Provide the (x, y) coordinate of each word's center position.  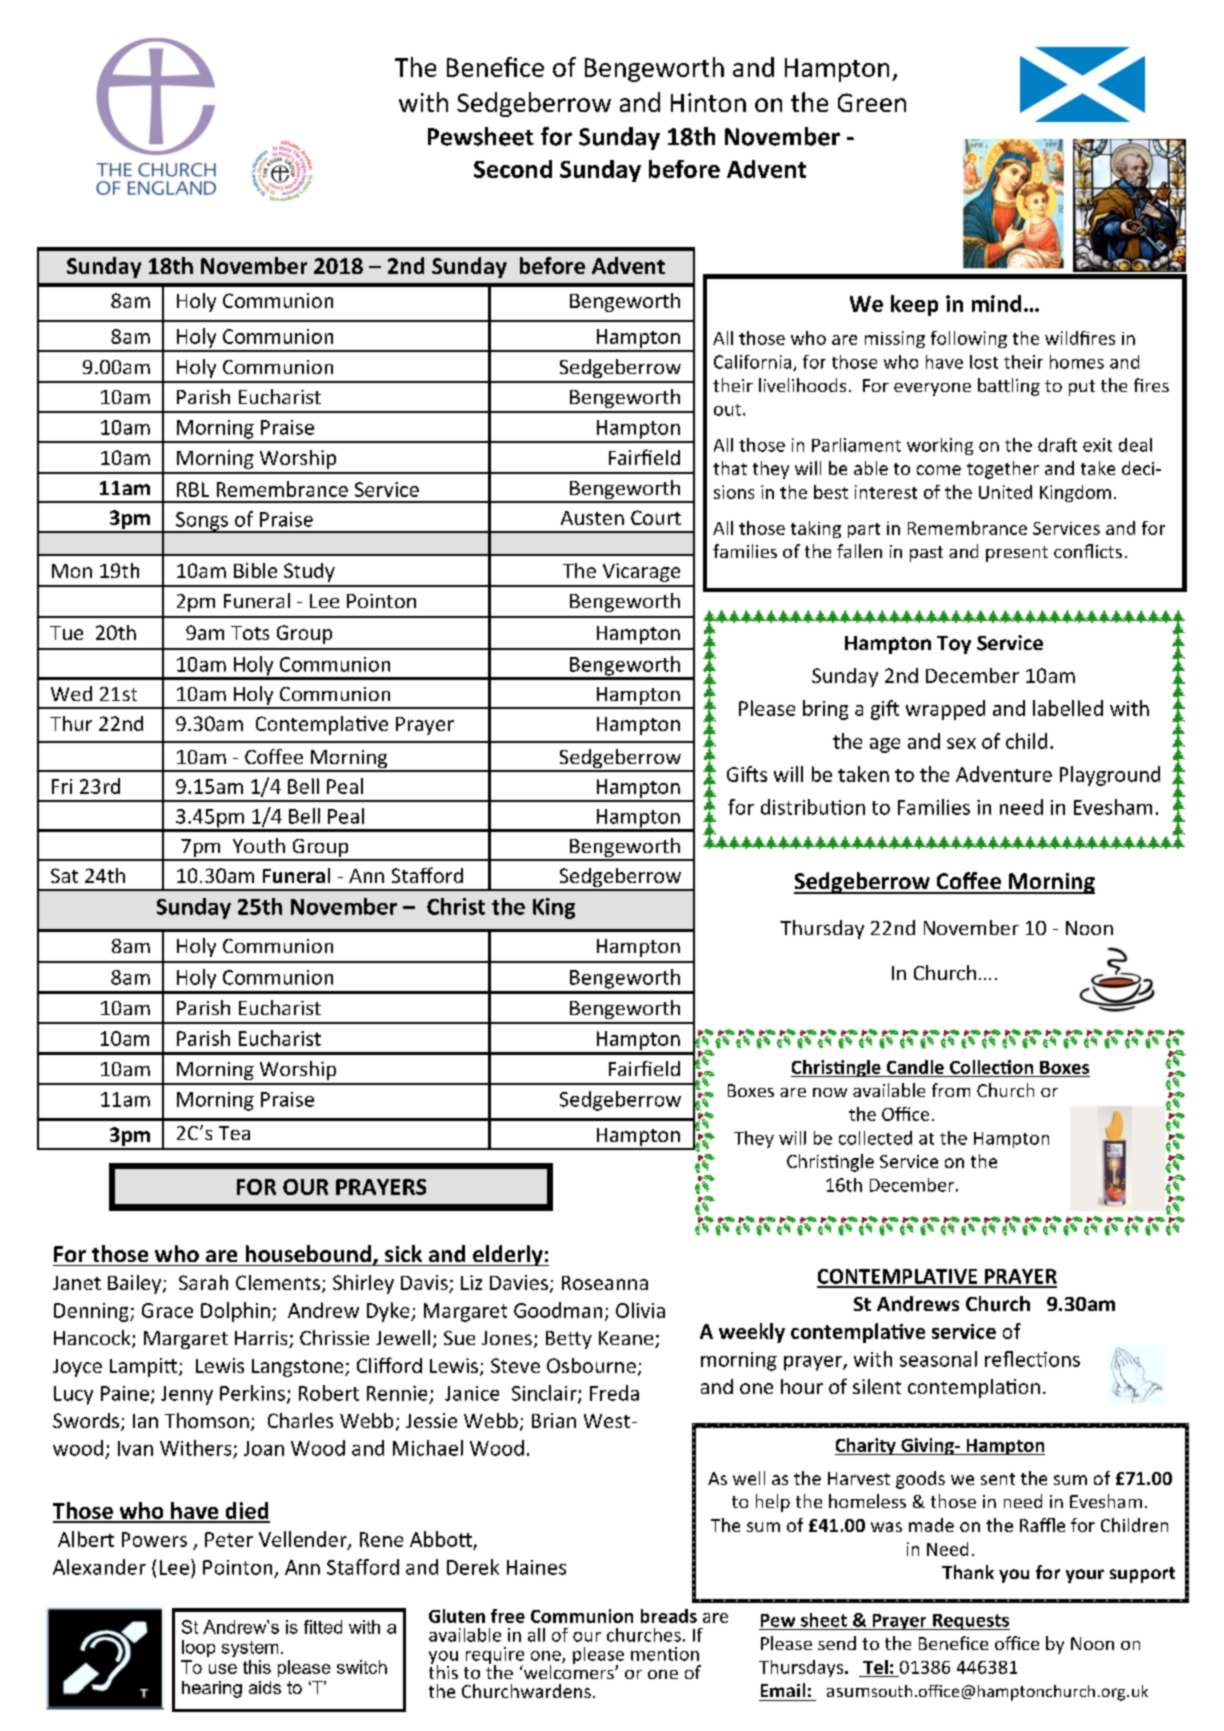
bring (825, 710)
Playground (1110, 776)
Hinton (708, 102)
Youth (259, 845)
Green (872, 102)
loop (198, 1648)
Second (513, 169)
